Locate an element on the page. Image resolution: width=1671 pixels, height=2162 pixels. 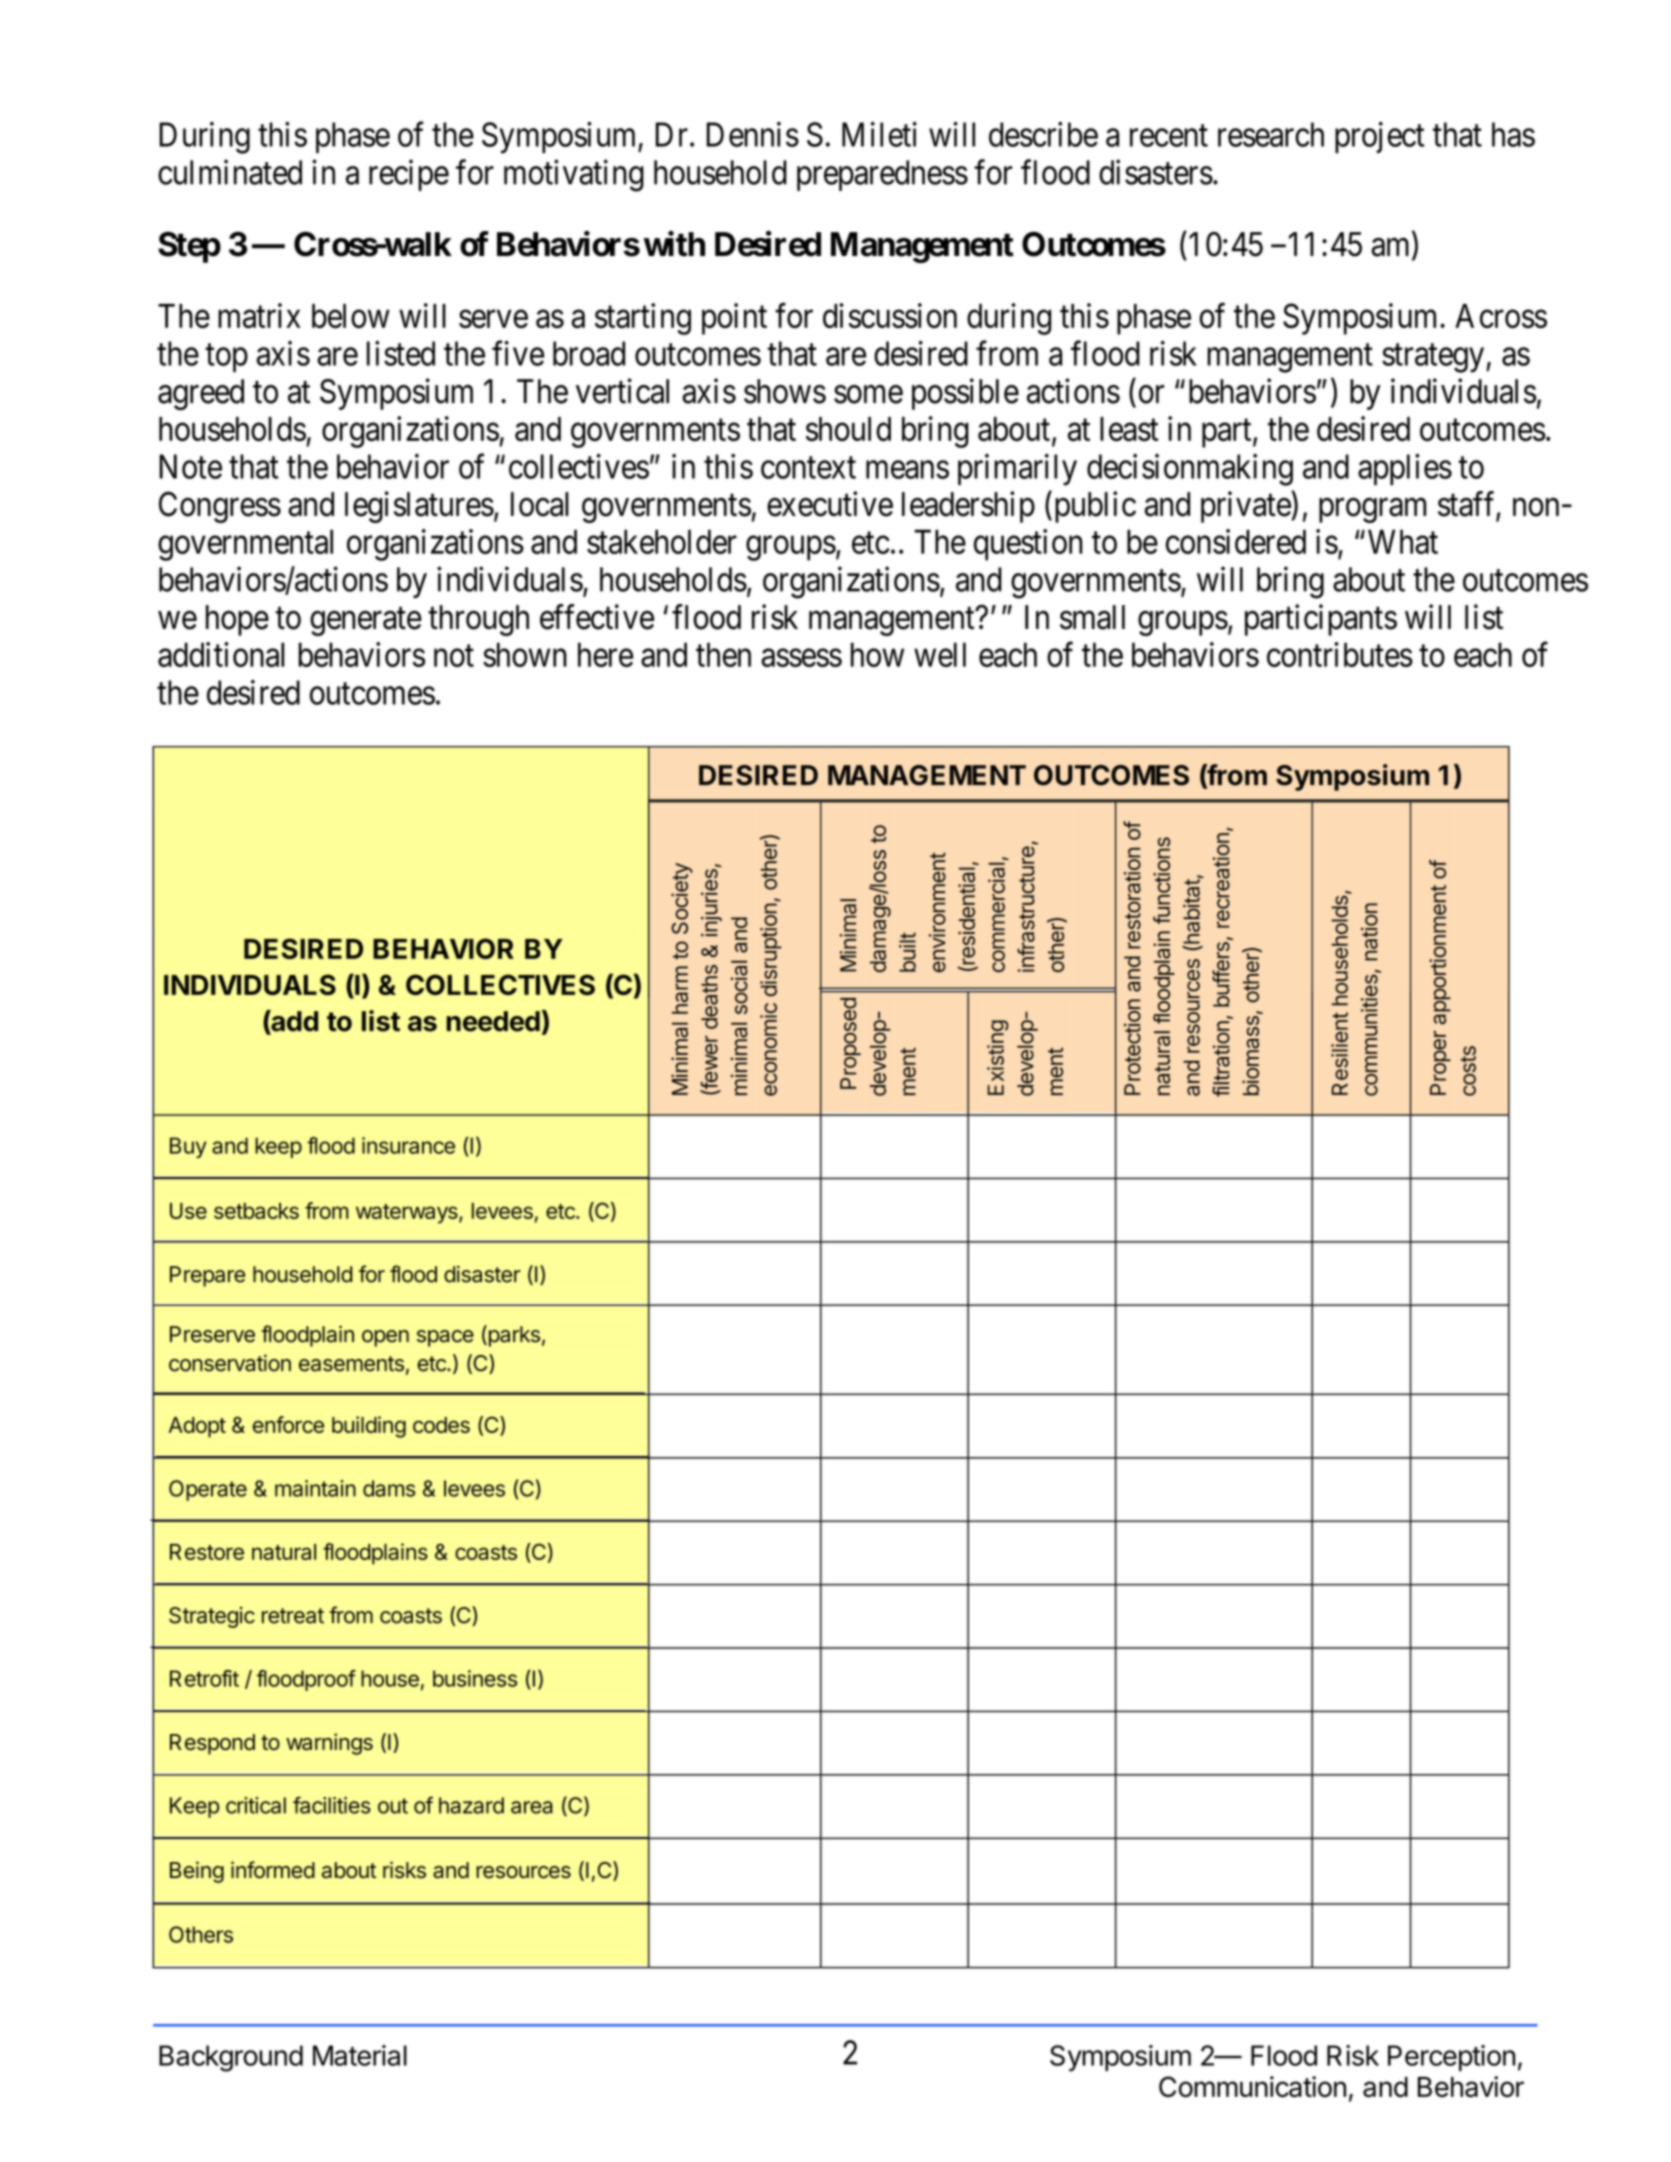
business is located at coordinates (475, 1678).
